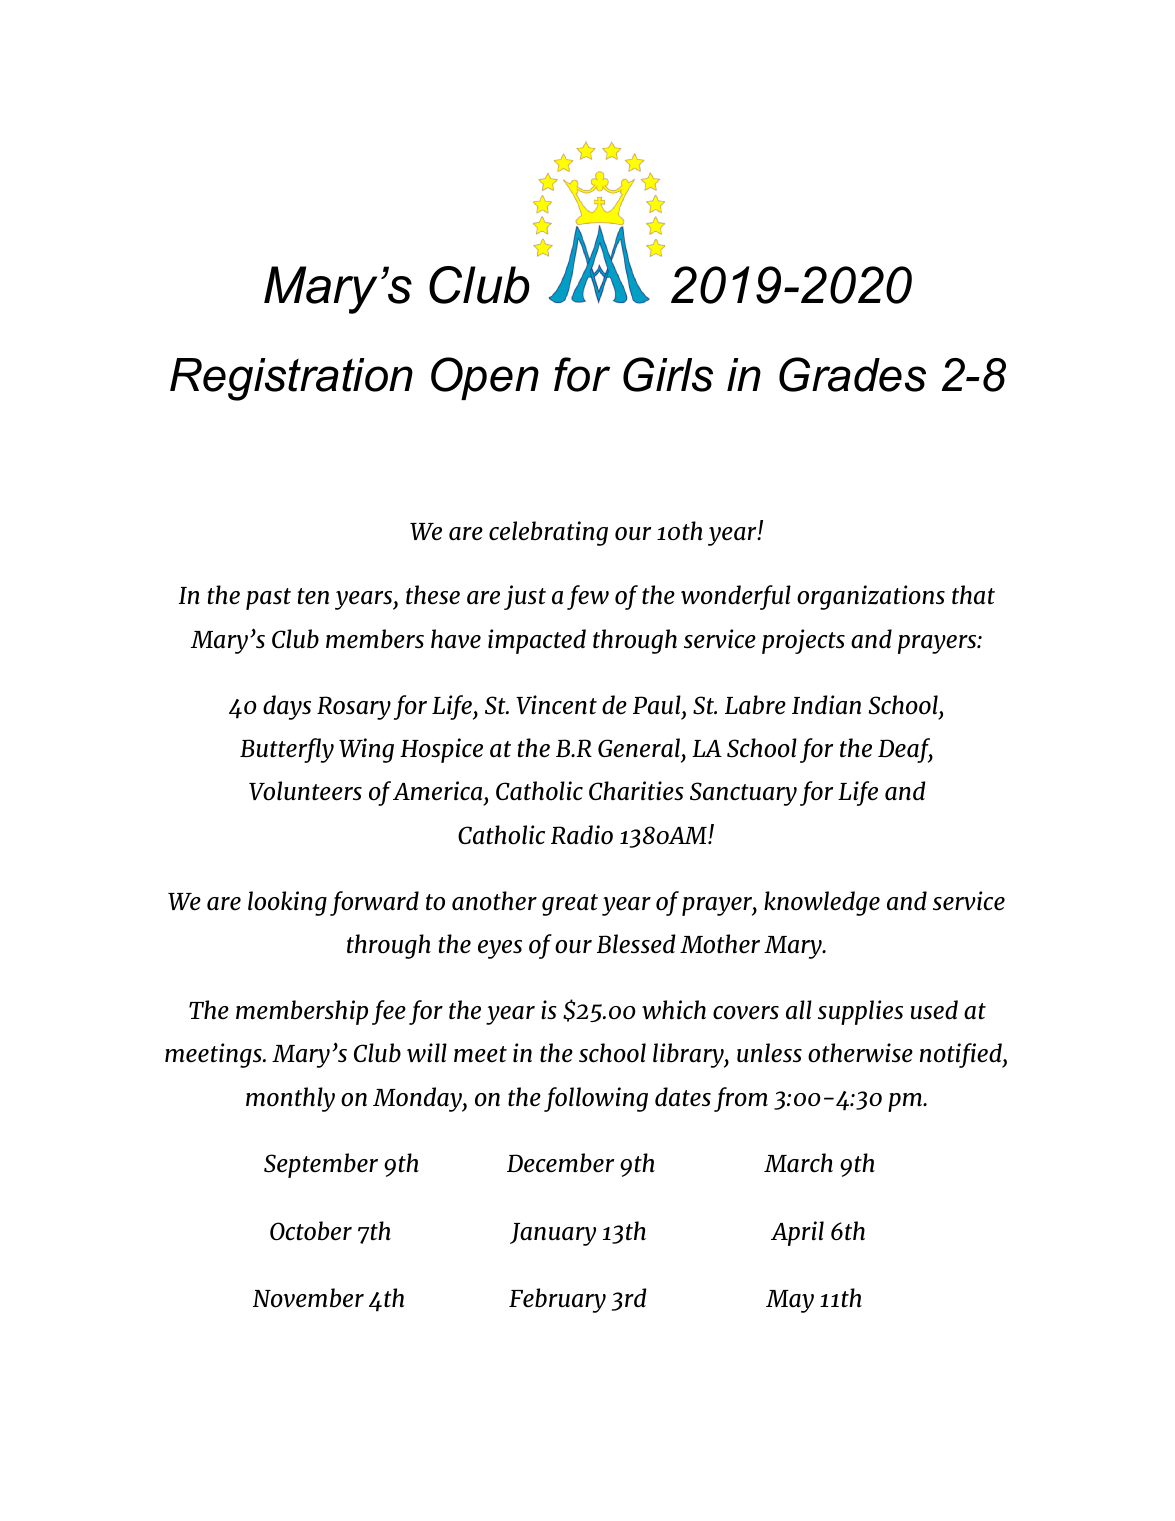 The width and height of the screenshot is (1175, 1521). I want to click on Girls, so click(668, 374).
